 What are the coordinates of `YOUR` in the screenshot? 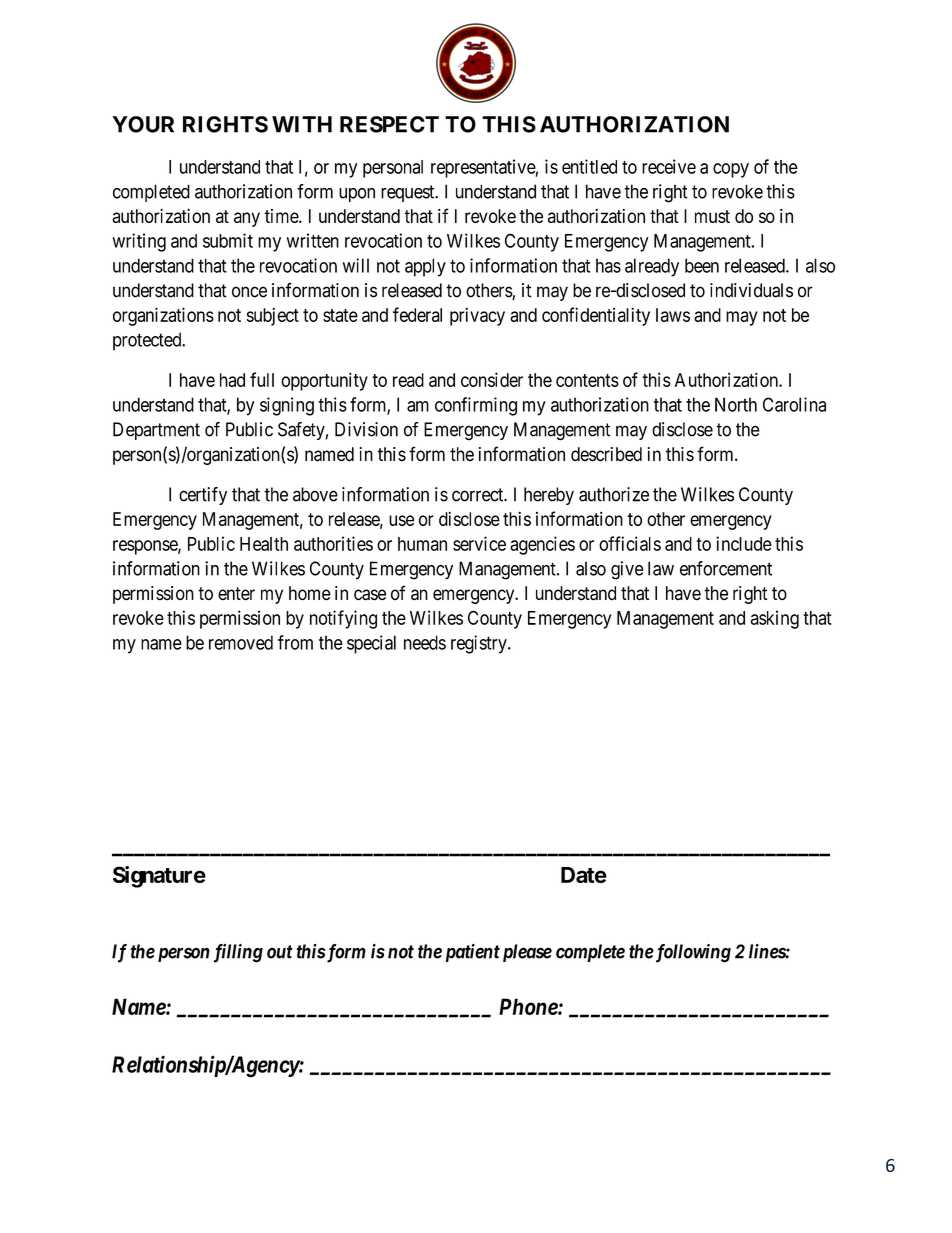 It's located at (143, 124).
